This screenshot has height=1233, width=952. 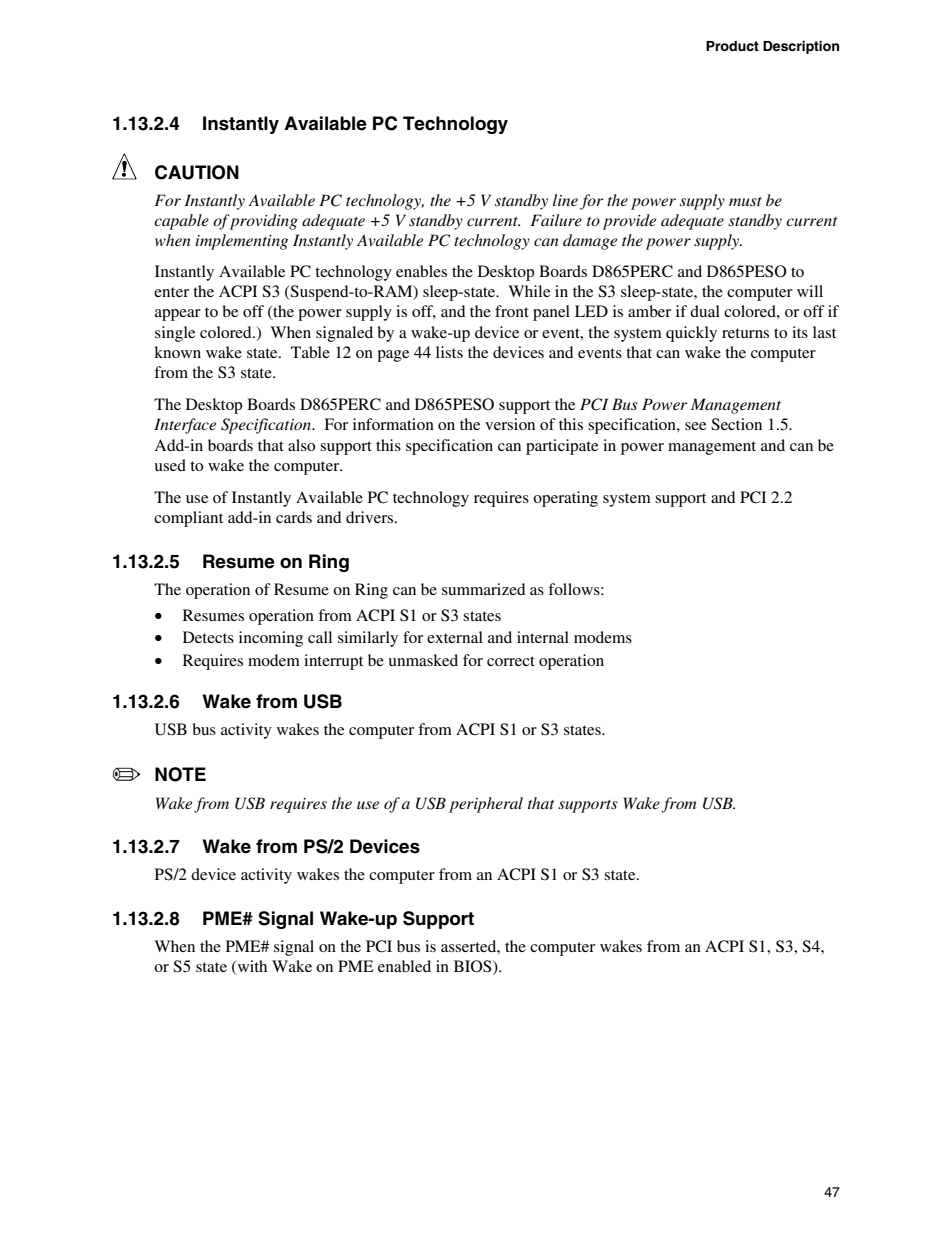 What do you see at coordinates (736, 424) in the screenshot?
I see `Section` at bounding box center [736, 424].
